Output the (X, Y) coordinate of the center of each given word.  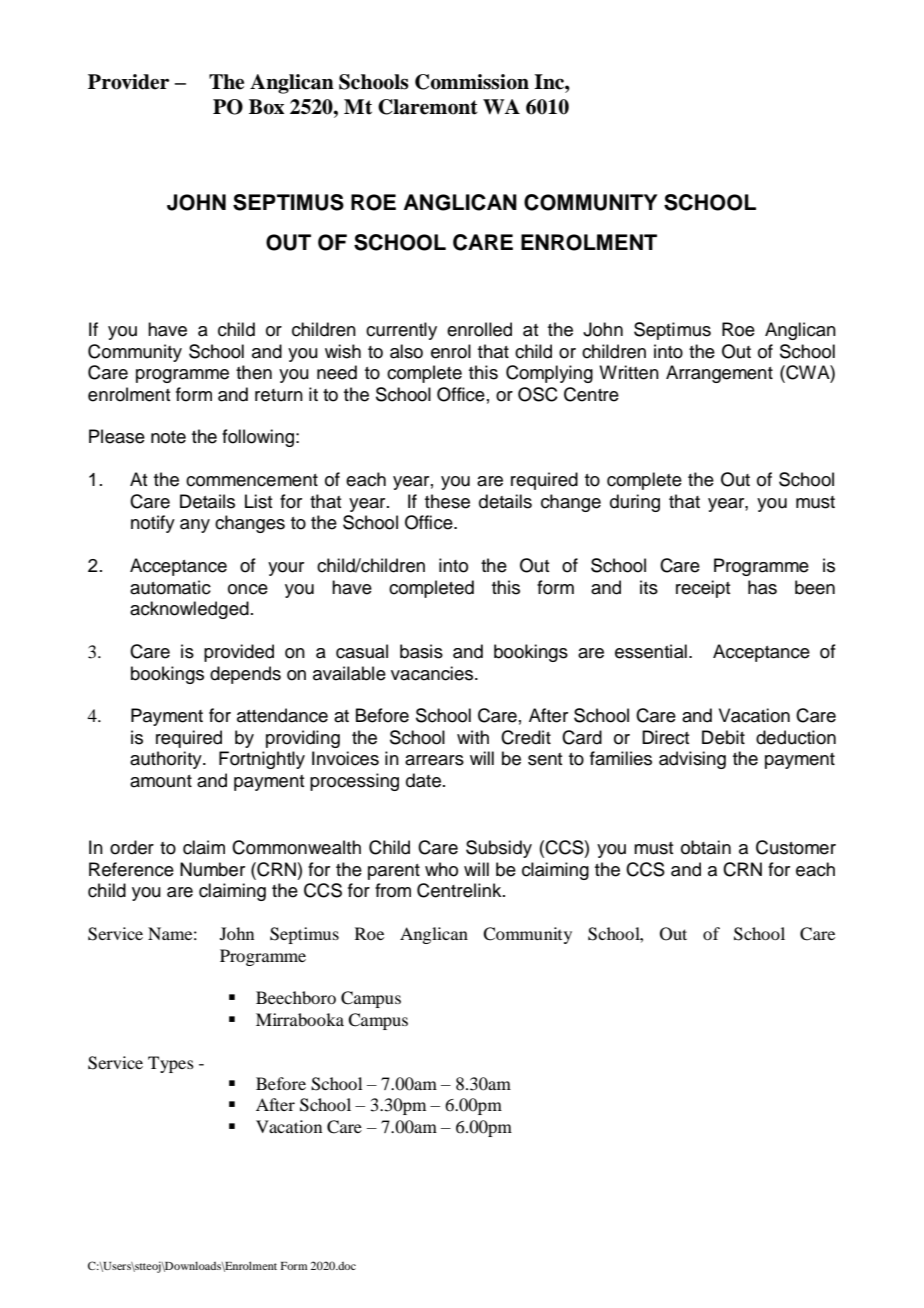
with (473, 737)
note (168, 437)
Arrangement (719, 374)
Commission (472, 82)
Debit (723, 737)
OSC (538, 394)
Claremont (428, 107)
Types (171, 1064)
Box (267, 107)
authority (167, 760)
